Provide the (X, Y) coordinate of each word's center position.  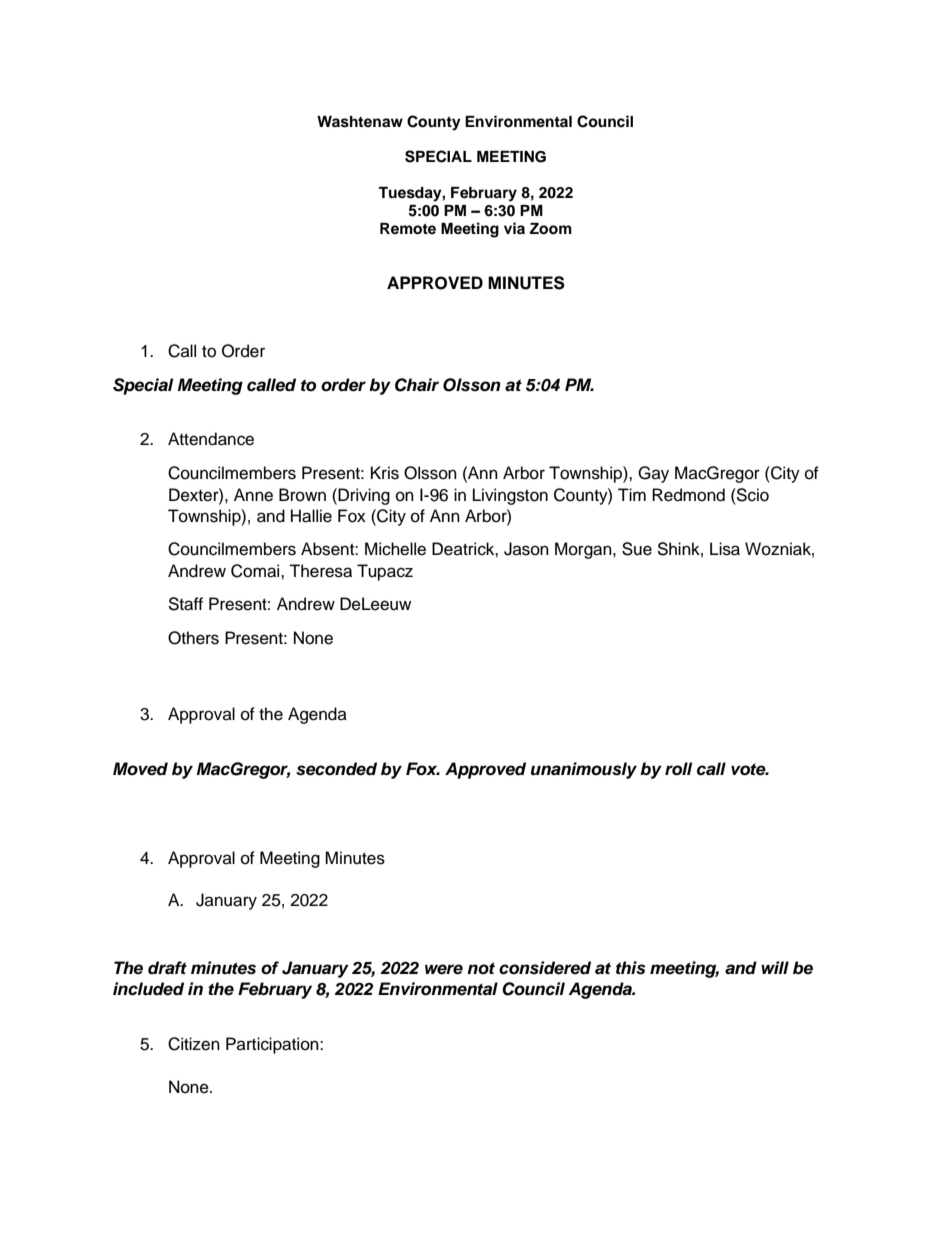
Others (193, 638)
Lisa (725, 549)
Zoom (551, 229)
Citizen (194, 1044)
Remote (408, 229)
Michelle (395, 549)
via (514, 228)
